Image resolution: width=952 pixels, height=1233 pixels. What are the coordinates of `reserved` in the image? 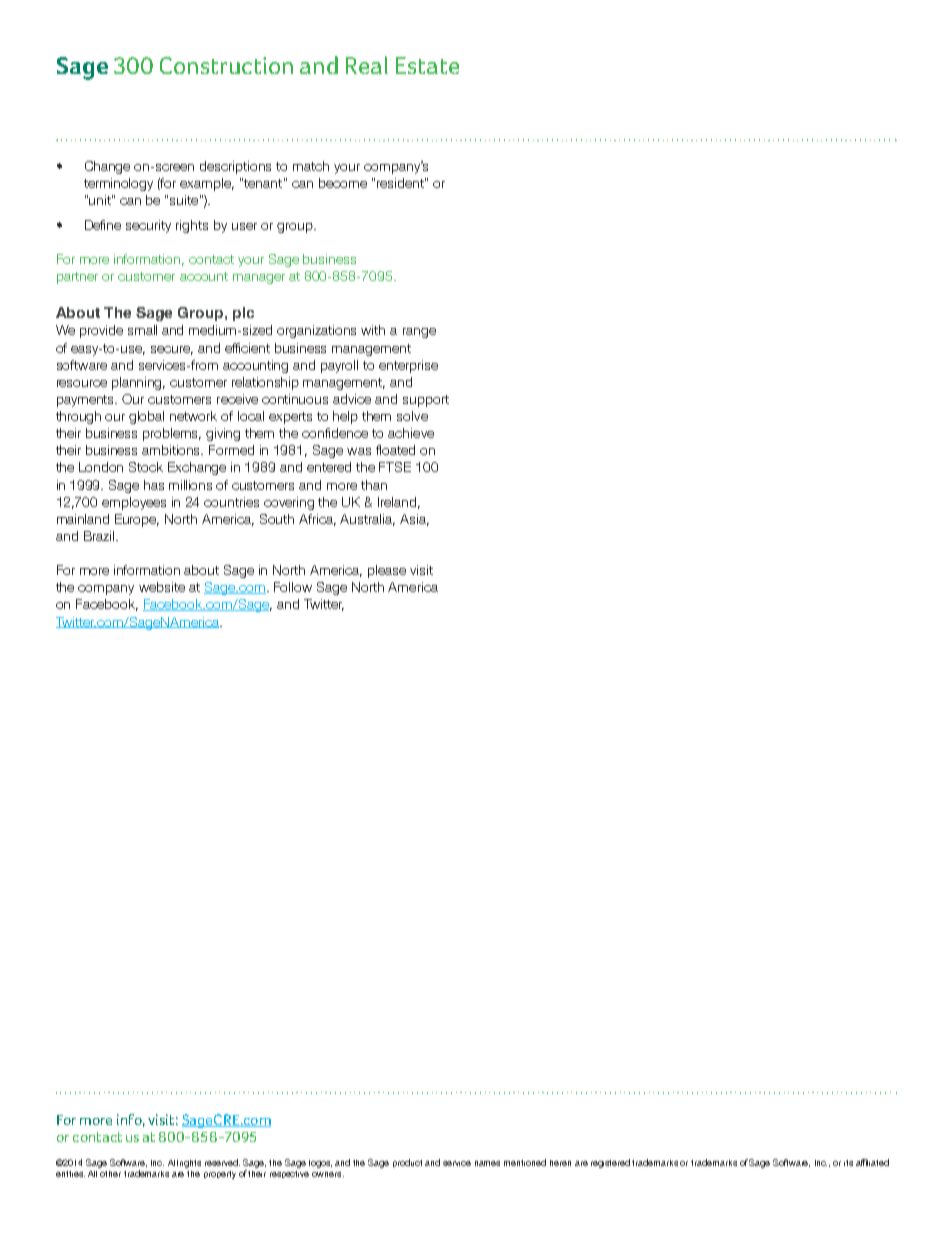 It's located at (222, 1162).
